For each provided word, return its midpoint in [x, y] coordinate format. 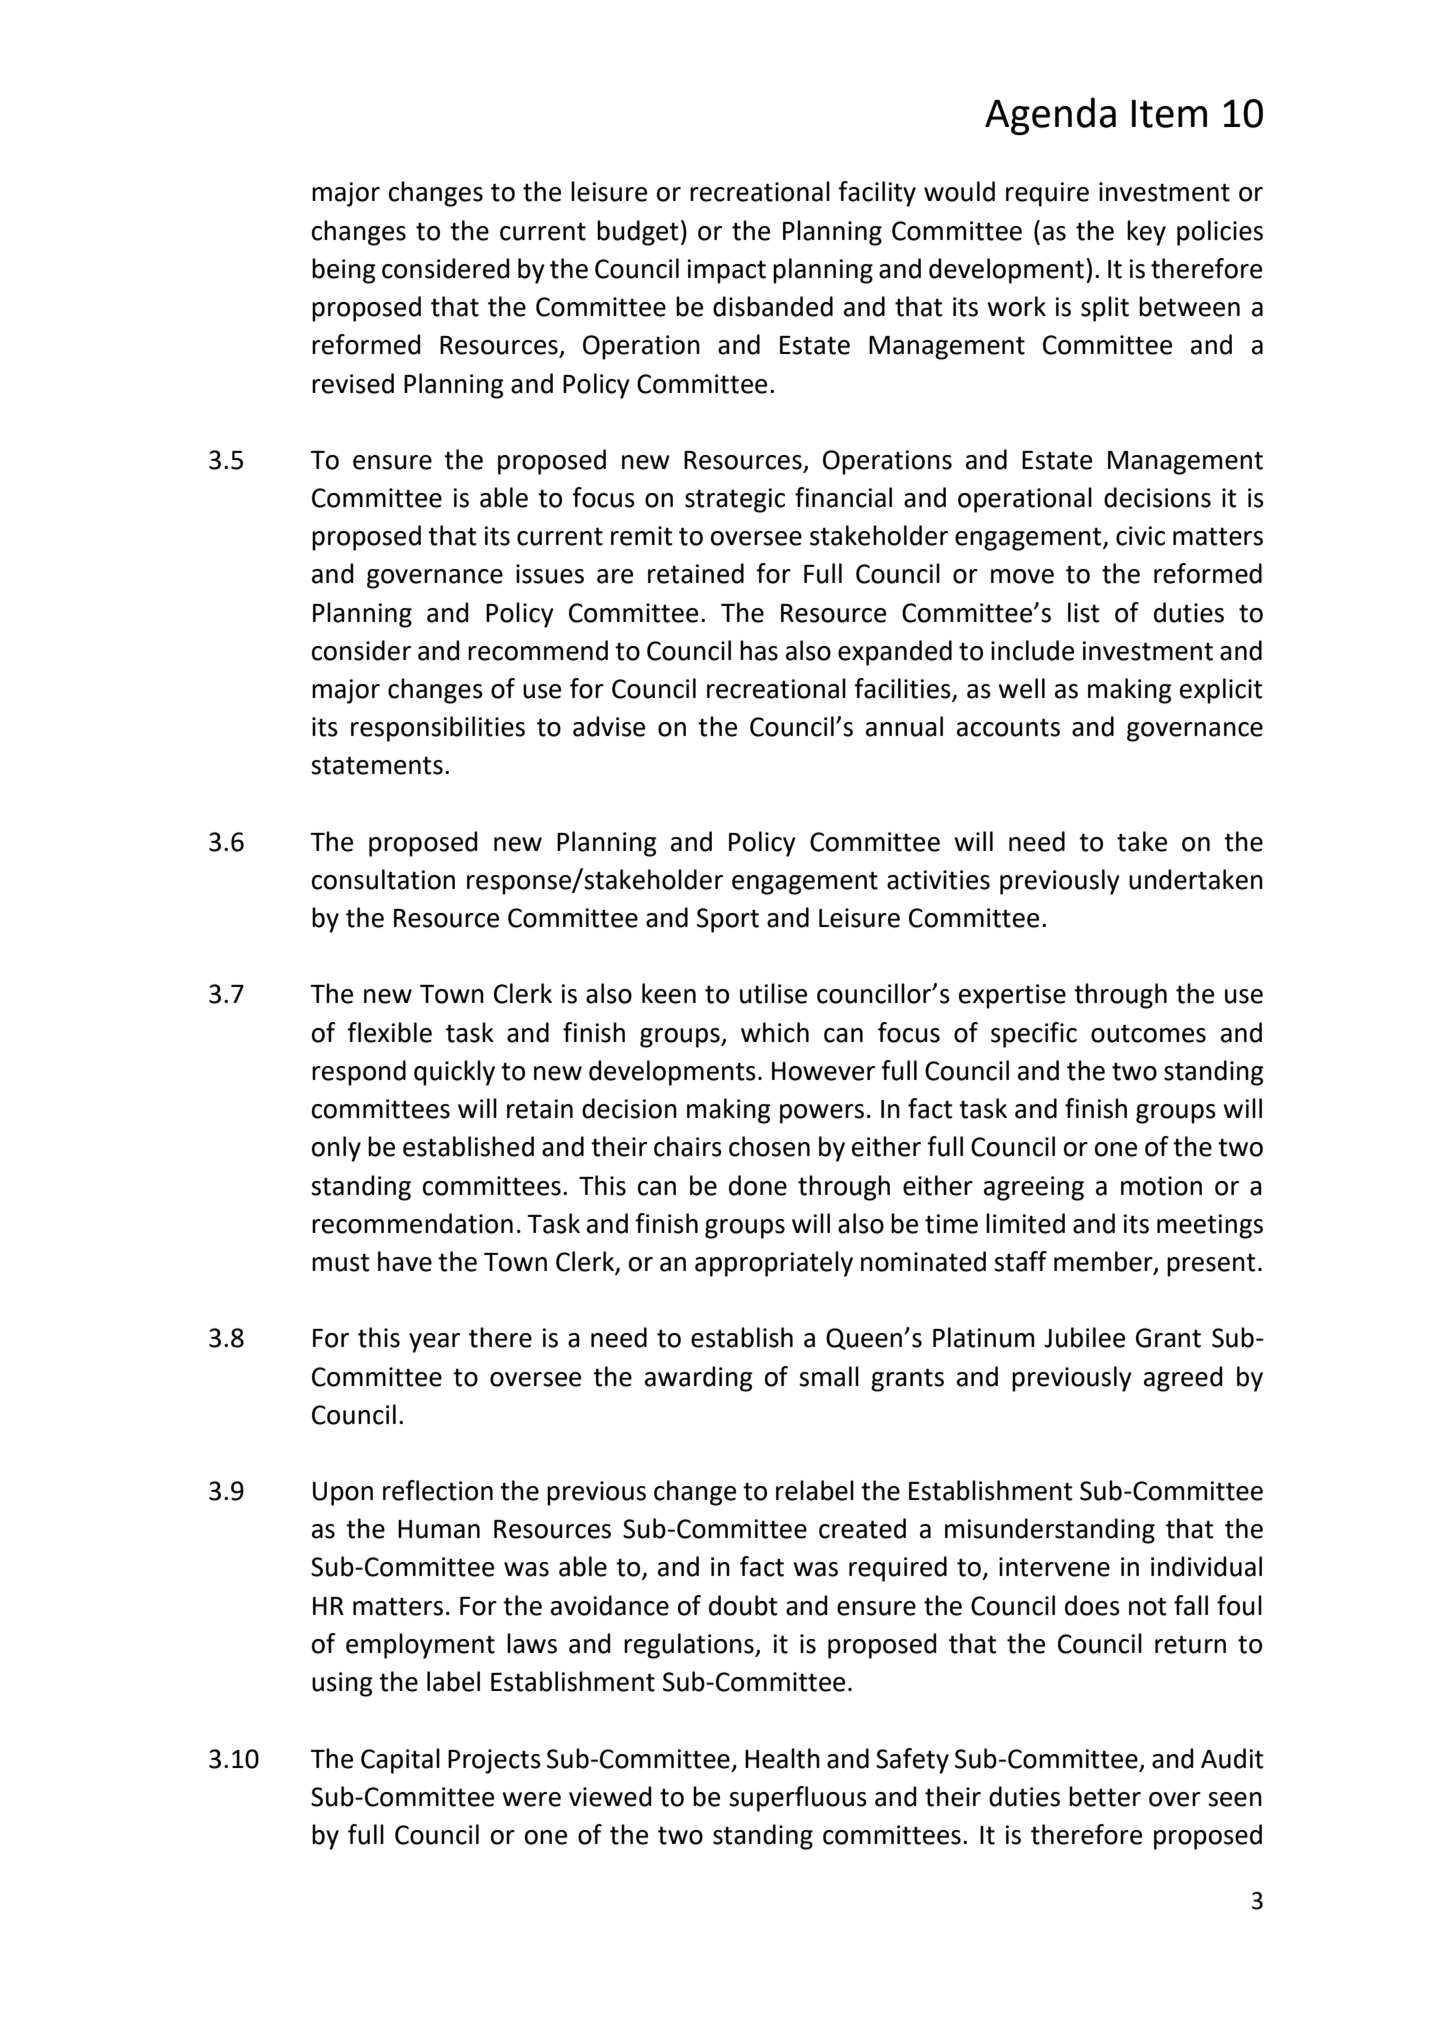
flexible [389, 1032]
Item [1169, 114]
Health [782, 1758]
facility [877, 194]
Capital [400, 1761]
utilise [773, 993]
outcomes [1148, 1033]
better [1105, 1796]
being [344, 271]
